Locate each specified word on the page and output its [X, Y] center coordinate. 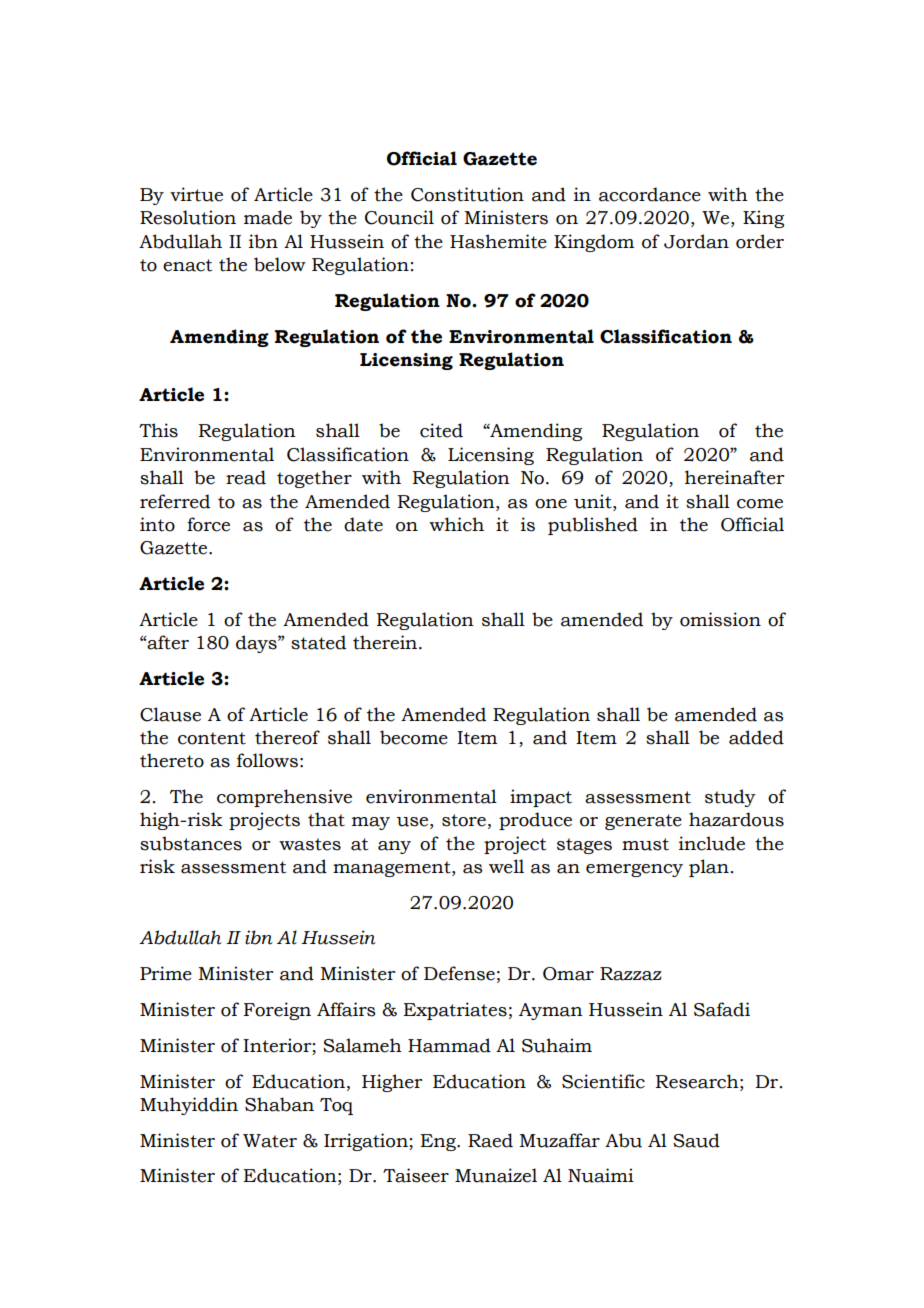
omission [720, 619]
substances [191, 843]
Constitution [467, 194]
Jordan [696, 241]
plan [709, 868]
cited [441, 430]
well [506, 866]
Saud [696, 1140]
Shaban [279, 1104]
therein [386, 642]
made [268, 217]
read [246, 477]
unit [594, 501]
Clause [170, 714]
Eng [439, 1142]
